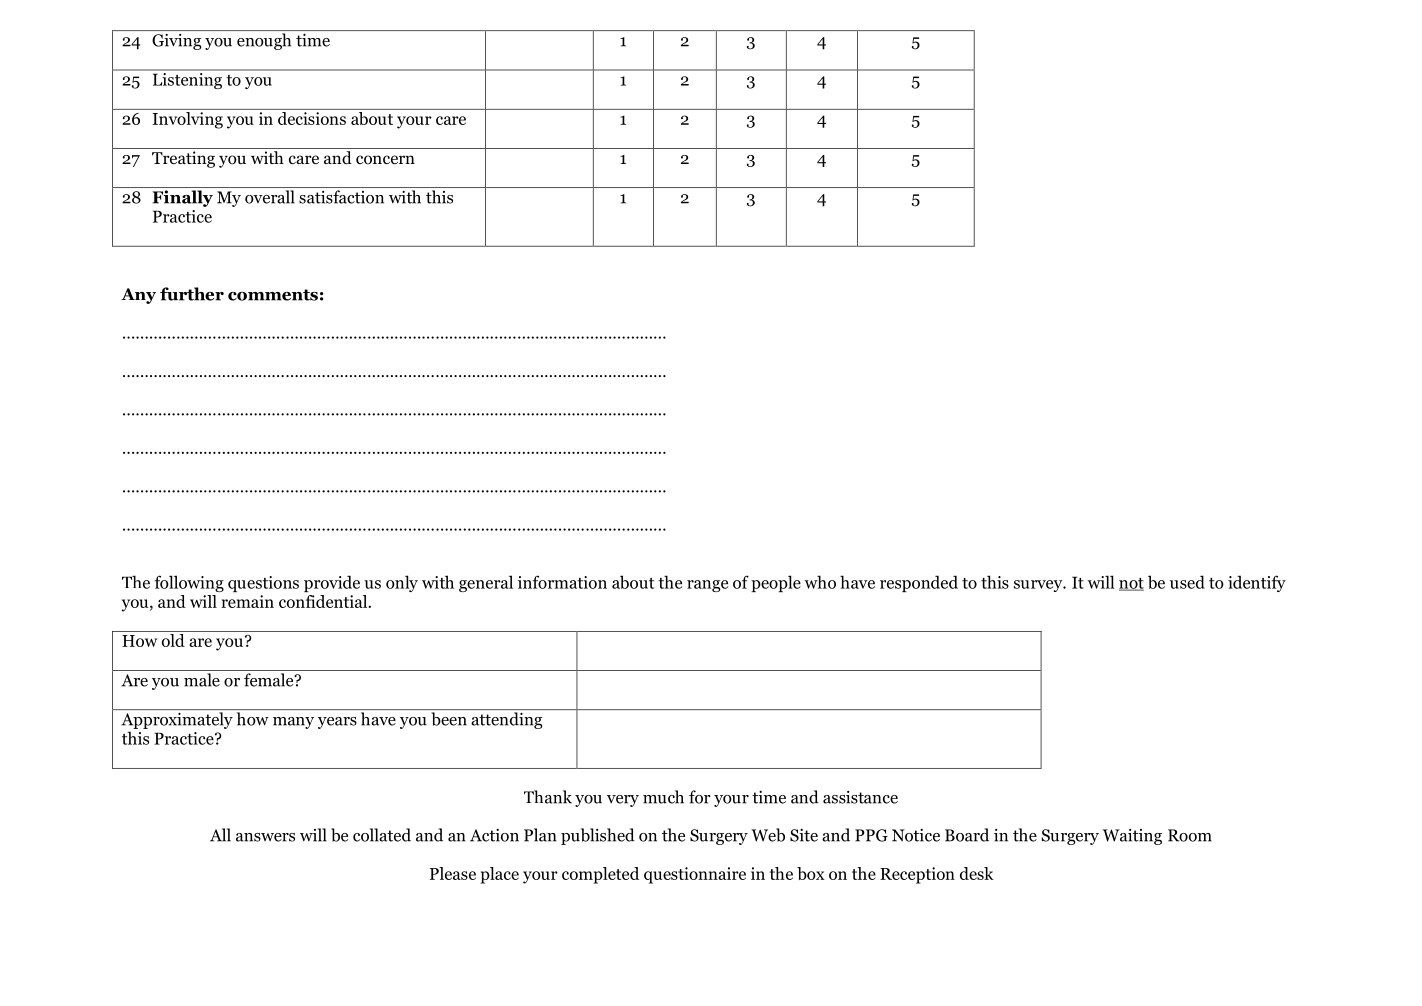  What do you see at coordinates (1187, 582) in the screenshot?
I see `used` at bounding box center [1187, 582].
